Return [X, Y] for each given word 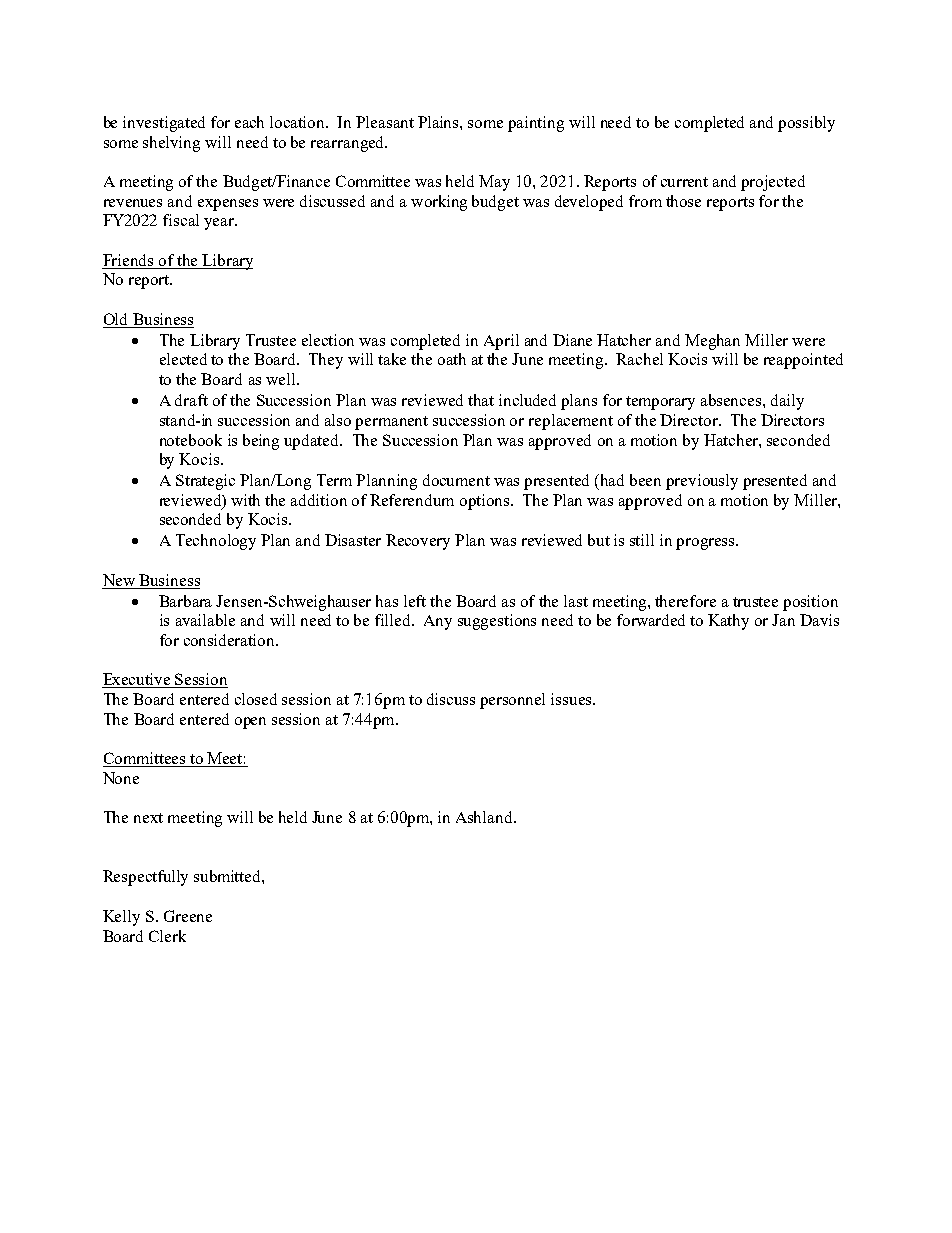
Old [117, 320]
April [501, 342]
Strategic [205, 482]
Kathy [728, 622]
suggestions [497, 622]
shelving [171, 144]
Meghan [712, 342]
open [250, 723]
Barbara [185, 601]
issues [572, 699]
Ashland [485, 817]
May [494, 183]
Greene [188, 916]
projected [773, 183]
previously [702, 482]
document [456, 480]
